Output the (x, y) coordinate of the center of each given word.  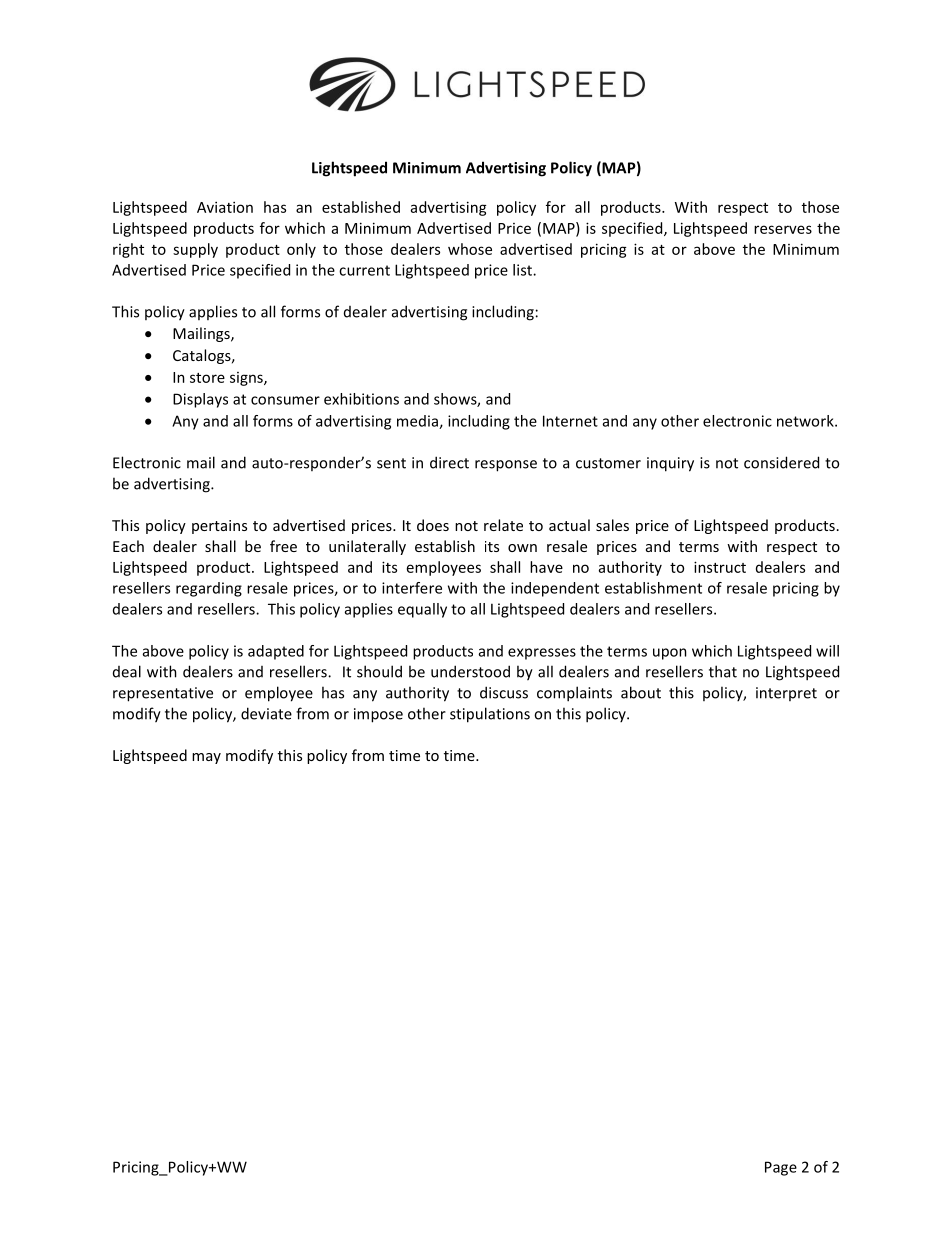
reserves (783, 229)
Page (781, 1168)
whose (470, 249)
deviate (266, 713)
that (723, 671)
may (206, 758)
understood (470, 671)
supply (195, 250)
